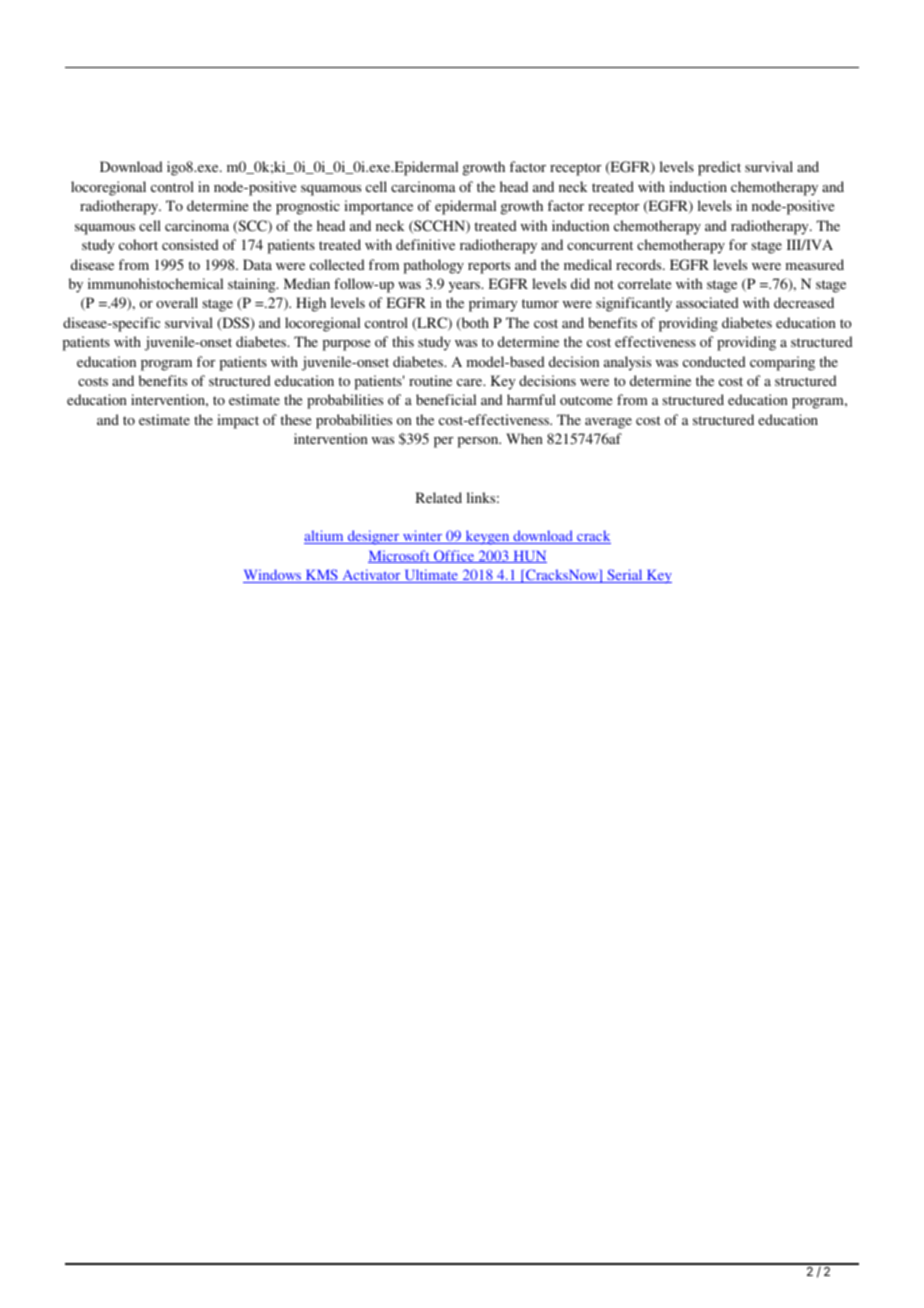 The width and height of the image is (924, 1308). I want to click on prognostic, so click(308, 207).
